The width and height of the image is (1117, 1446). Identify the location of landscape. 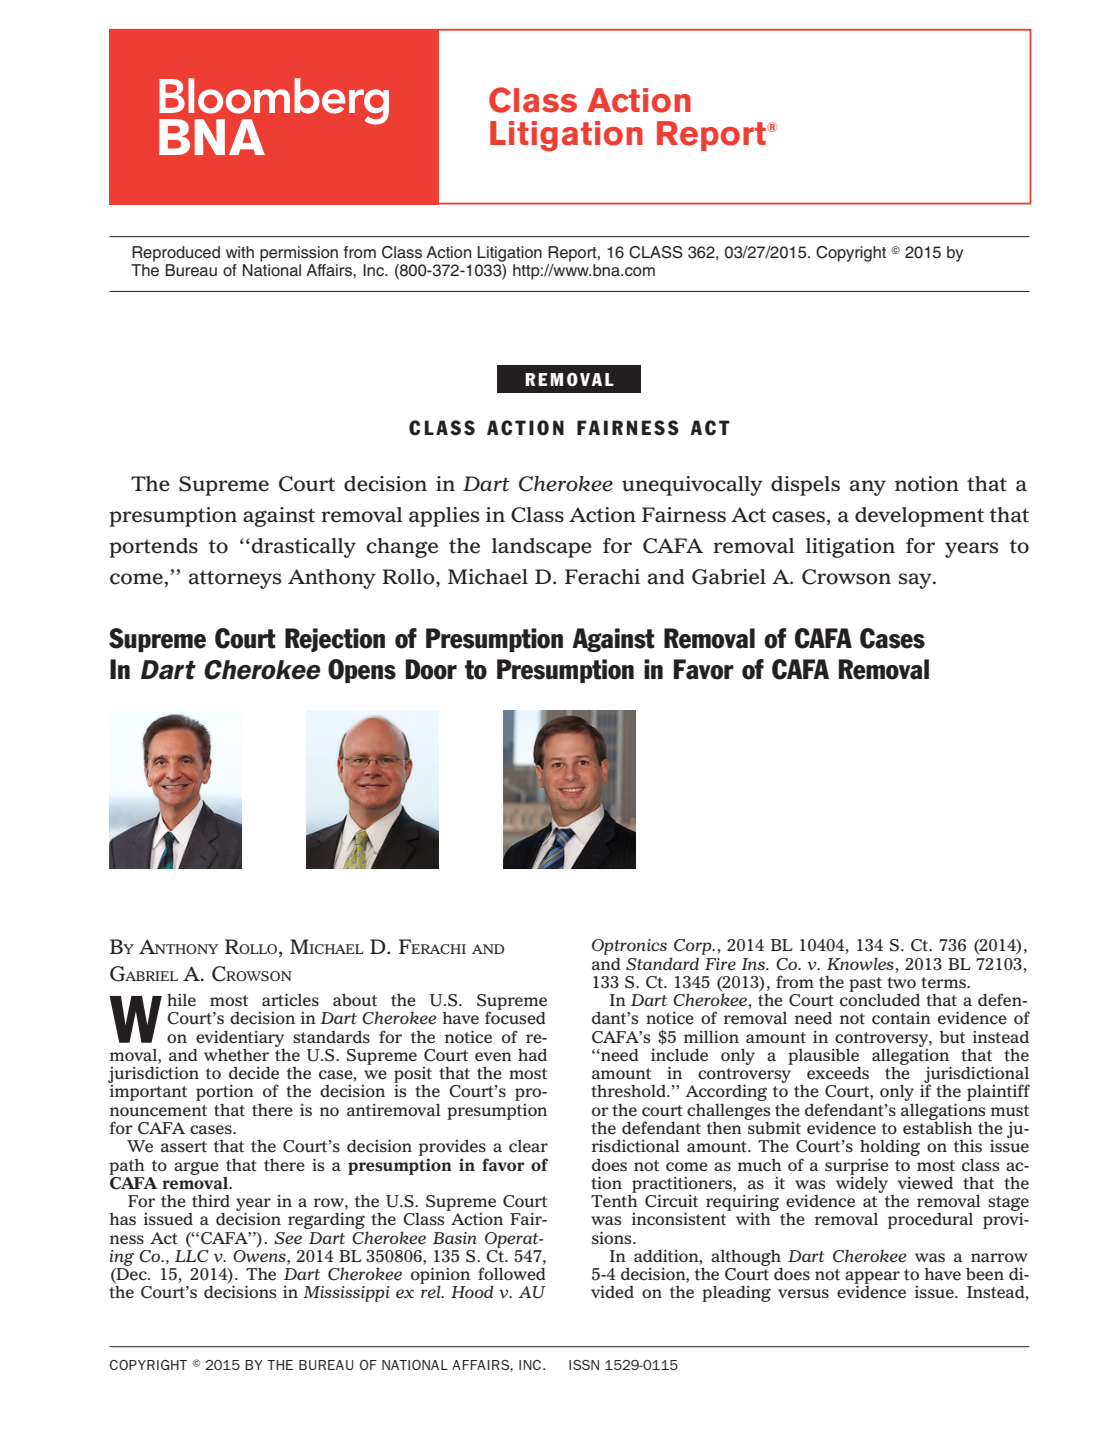
(542, 548).
